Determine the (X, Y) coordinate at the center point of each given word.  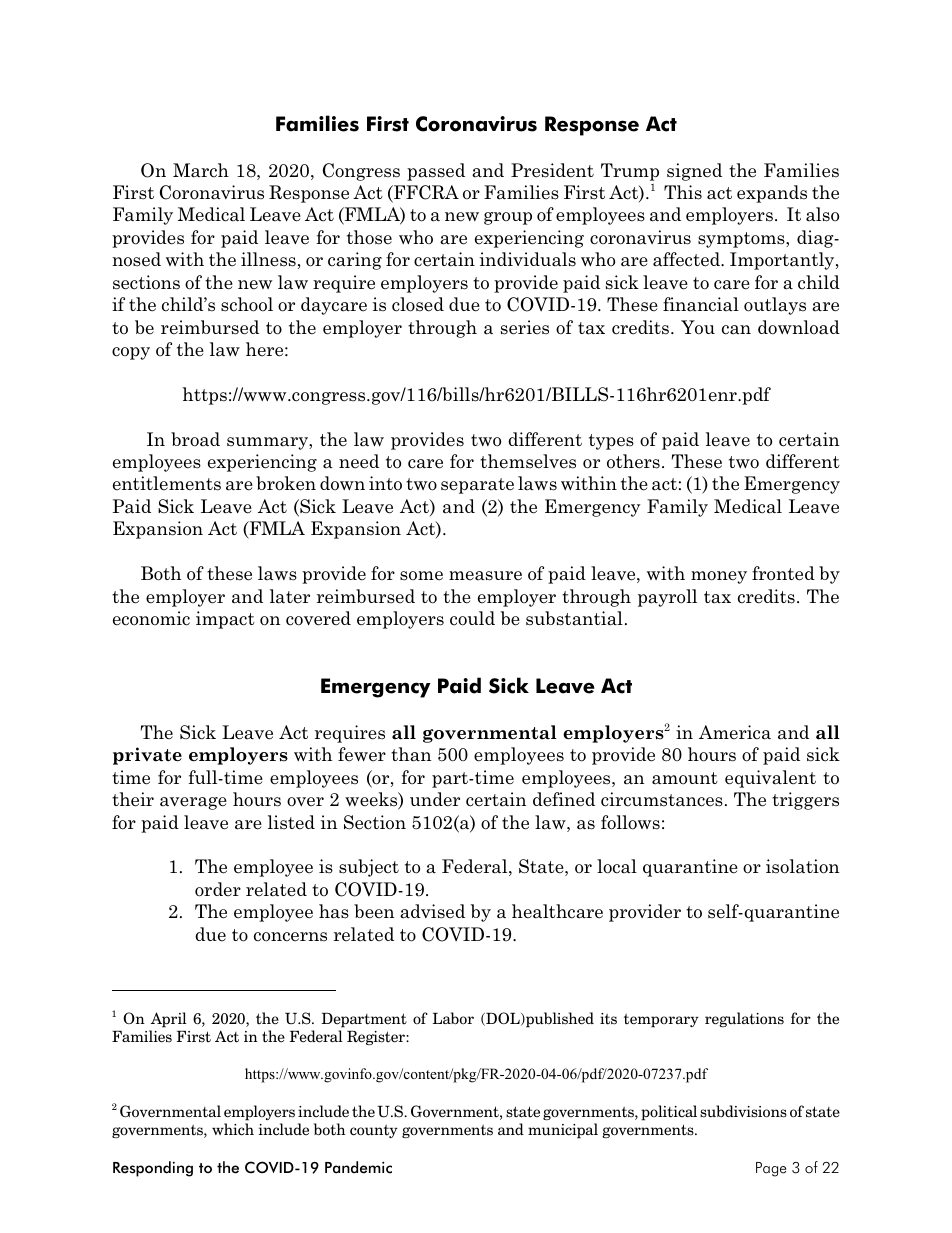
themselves (528, 461)
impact (225, 620)
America (735, 732)
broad (195, 439)
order (218, 889)
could (472, 618)
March (201, 170)
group (508, 218)
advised (432, 911)
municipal (563, 1131)
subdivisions (743, 1111)
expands (772, 194)
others (633, 461)
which (233, 1129)
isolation (802, 866)
